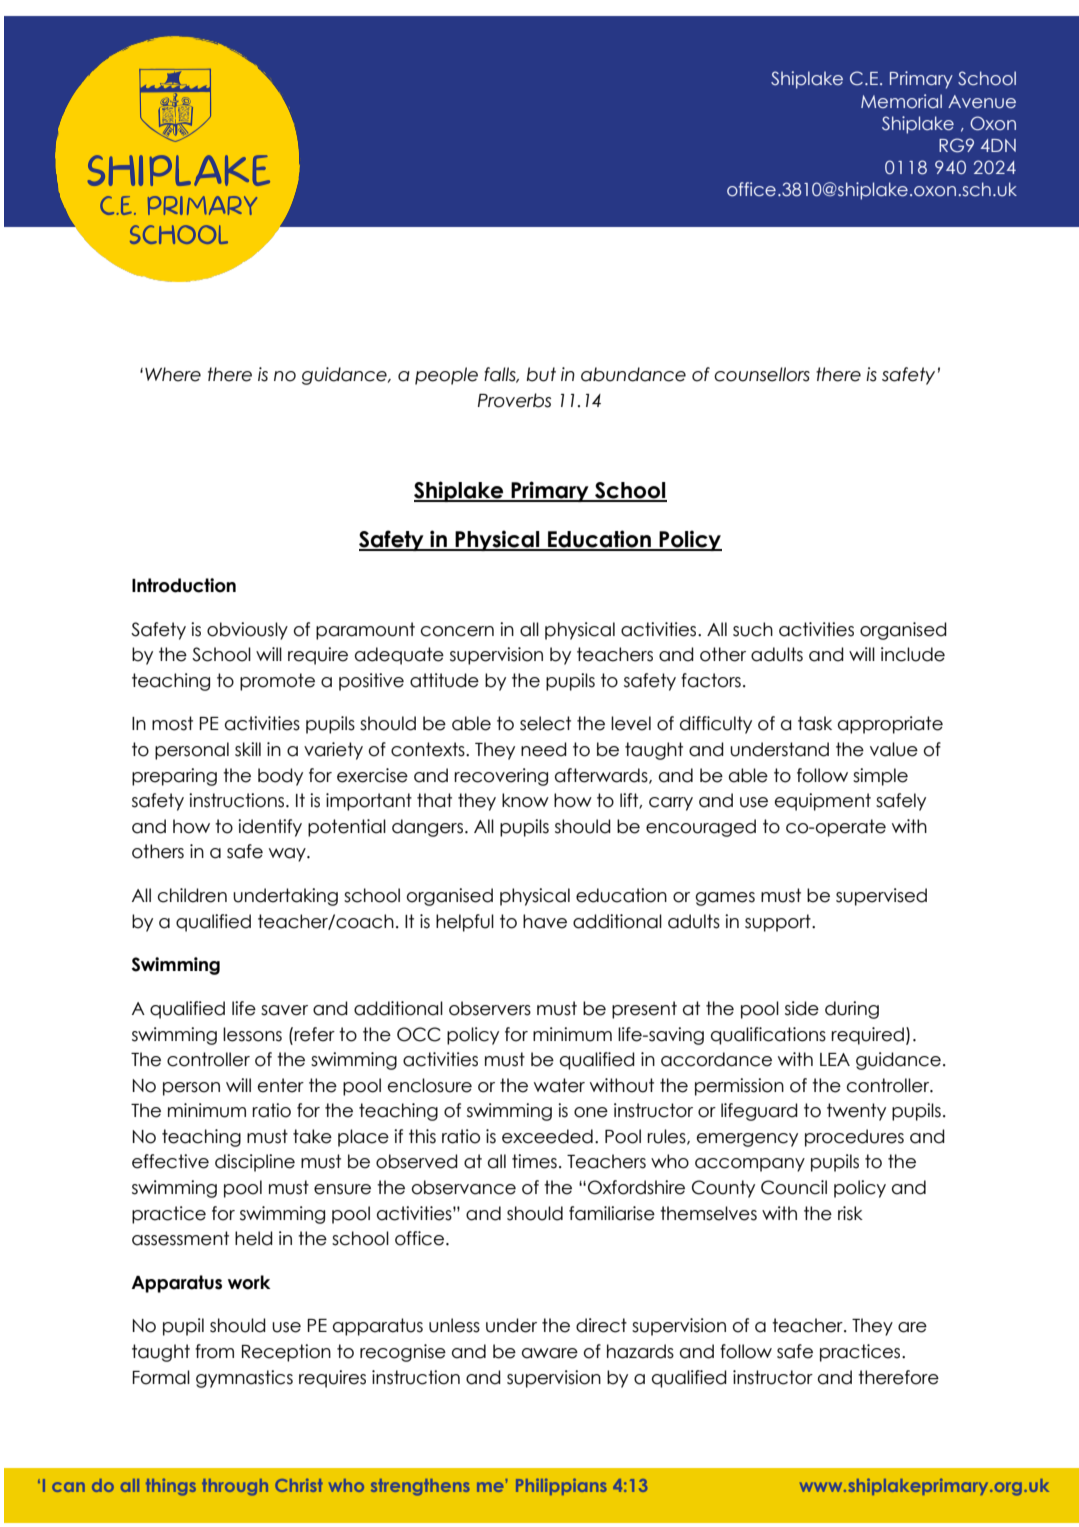  What do you see at coordinates (880, 777) in the document?
I see `simple` at bounding box center [880, 777].
